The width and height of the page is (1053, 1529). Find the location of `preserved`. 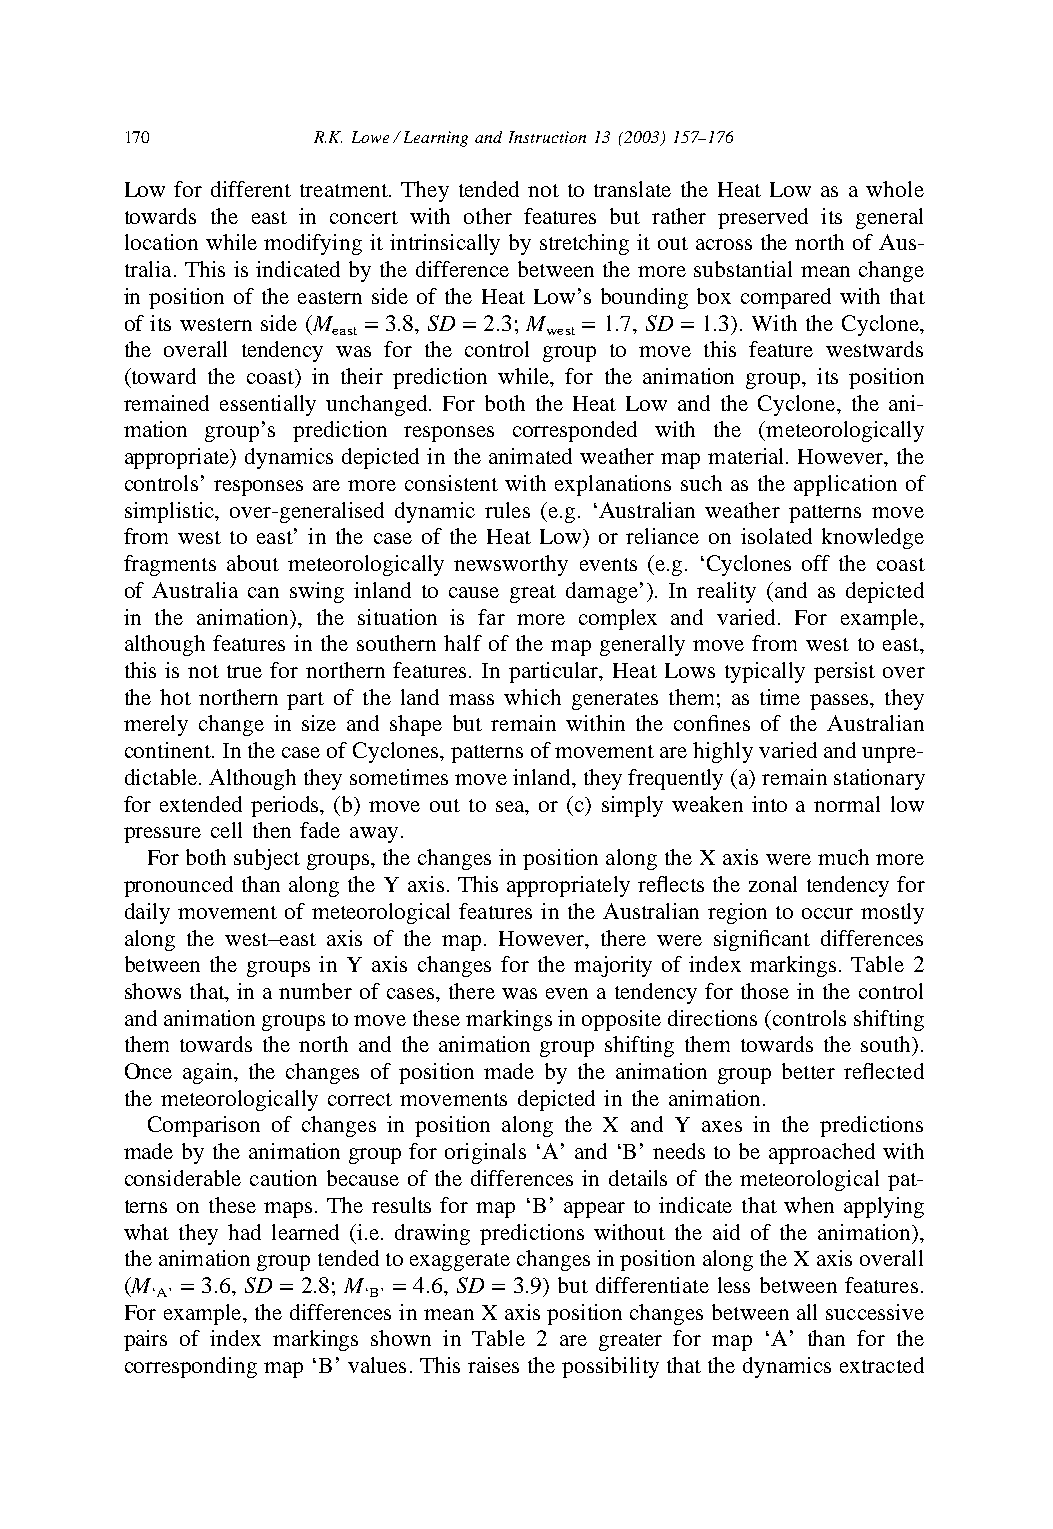

preserved is located at coordinates (763, 218).
